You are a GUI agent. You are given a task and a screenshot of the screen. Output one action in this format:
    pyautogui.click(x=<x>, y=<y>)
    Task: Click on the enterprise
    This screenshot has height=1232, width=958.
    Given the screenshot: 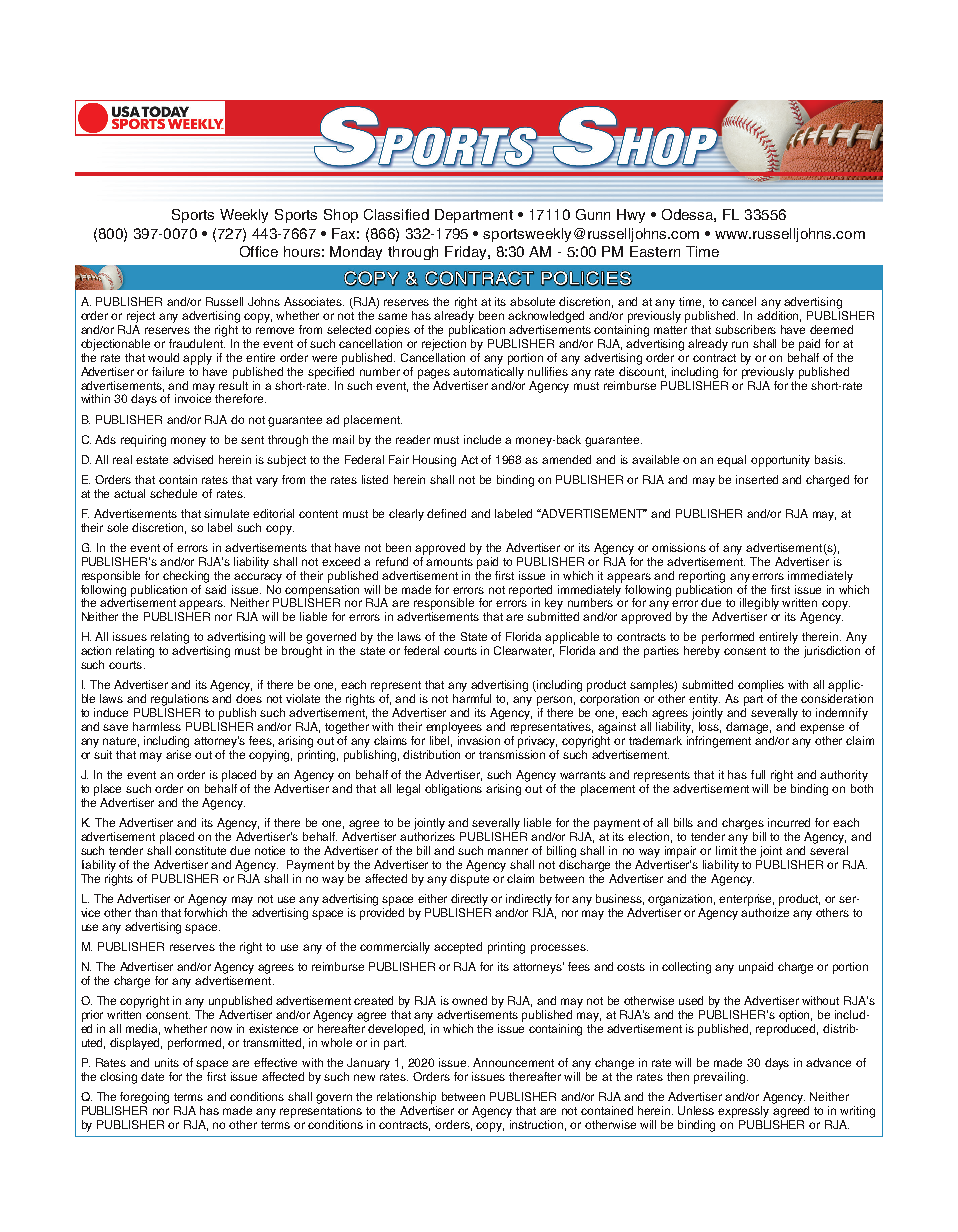 What is the action you would take?
    pyautogui.click(x=746, y=900)
